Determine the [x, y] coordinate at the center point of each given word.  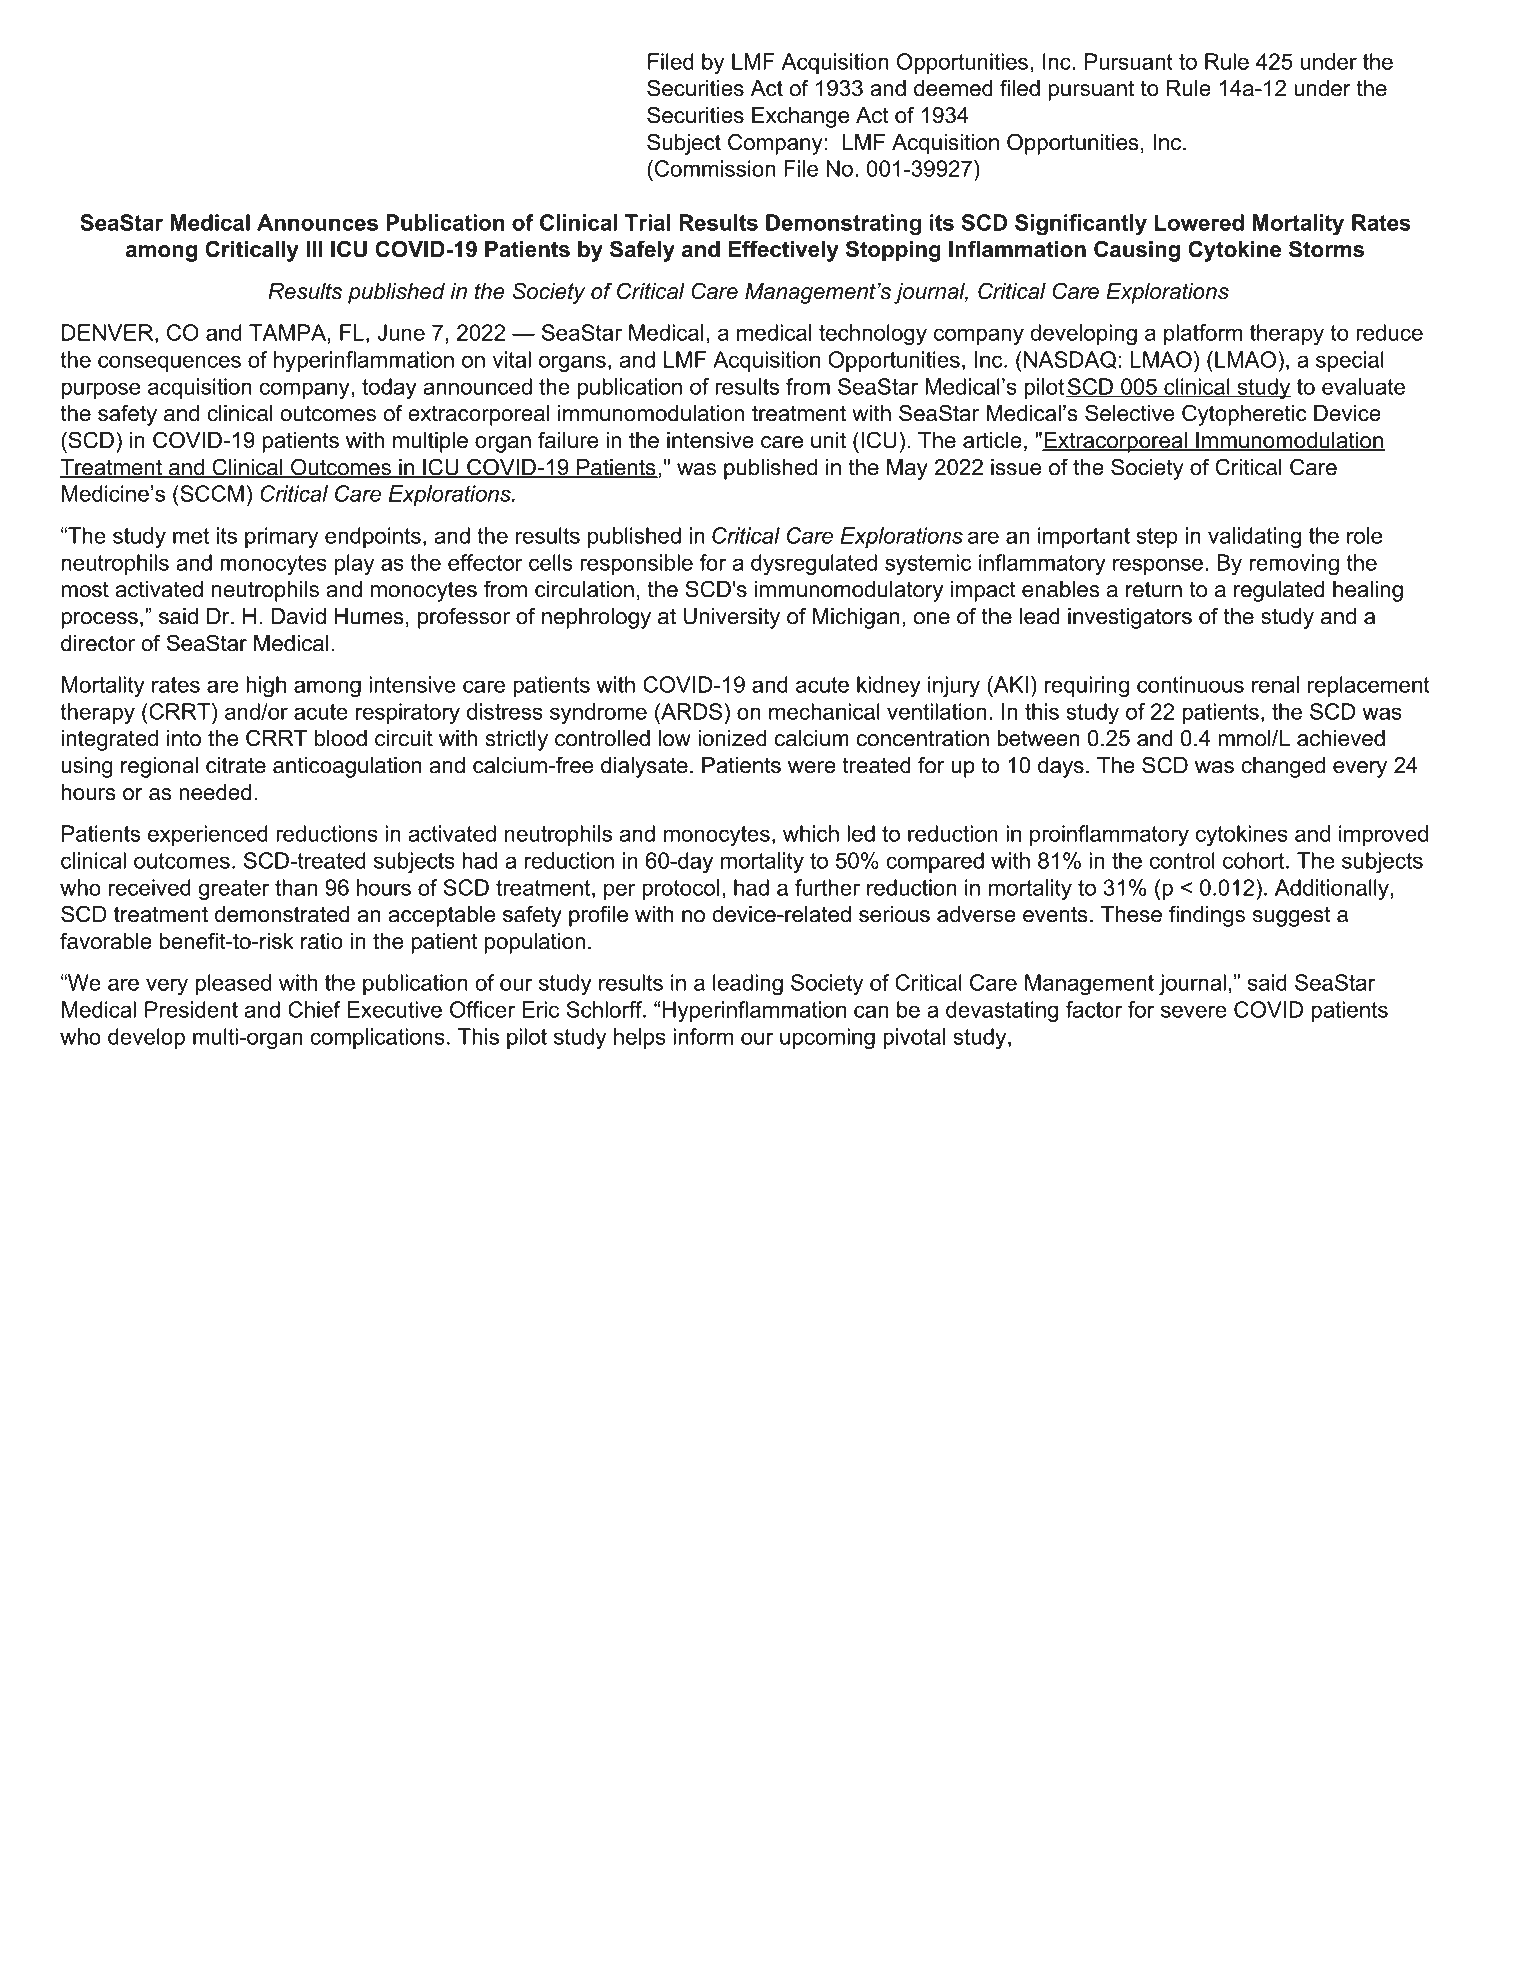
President [191, 1009]
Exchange [800, 117]
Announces [317, 222]
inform [703, 1036]
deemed [953, 88]
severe [1194, 1011]
